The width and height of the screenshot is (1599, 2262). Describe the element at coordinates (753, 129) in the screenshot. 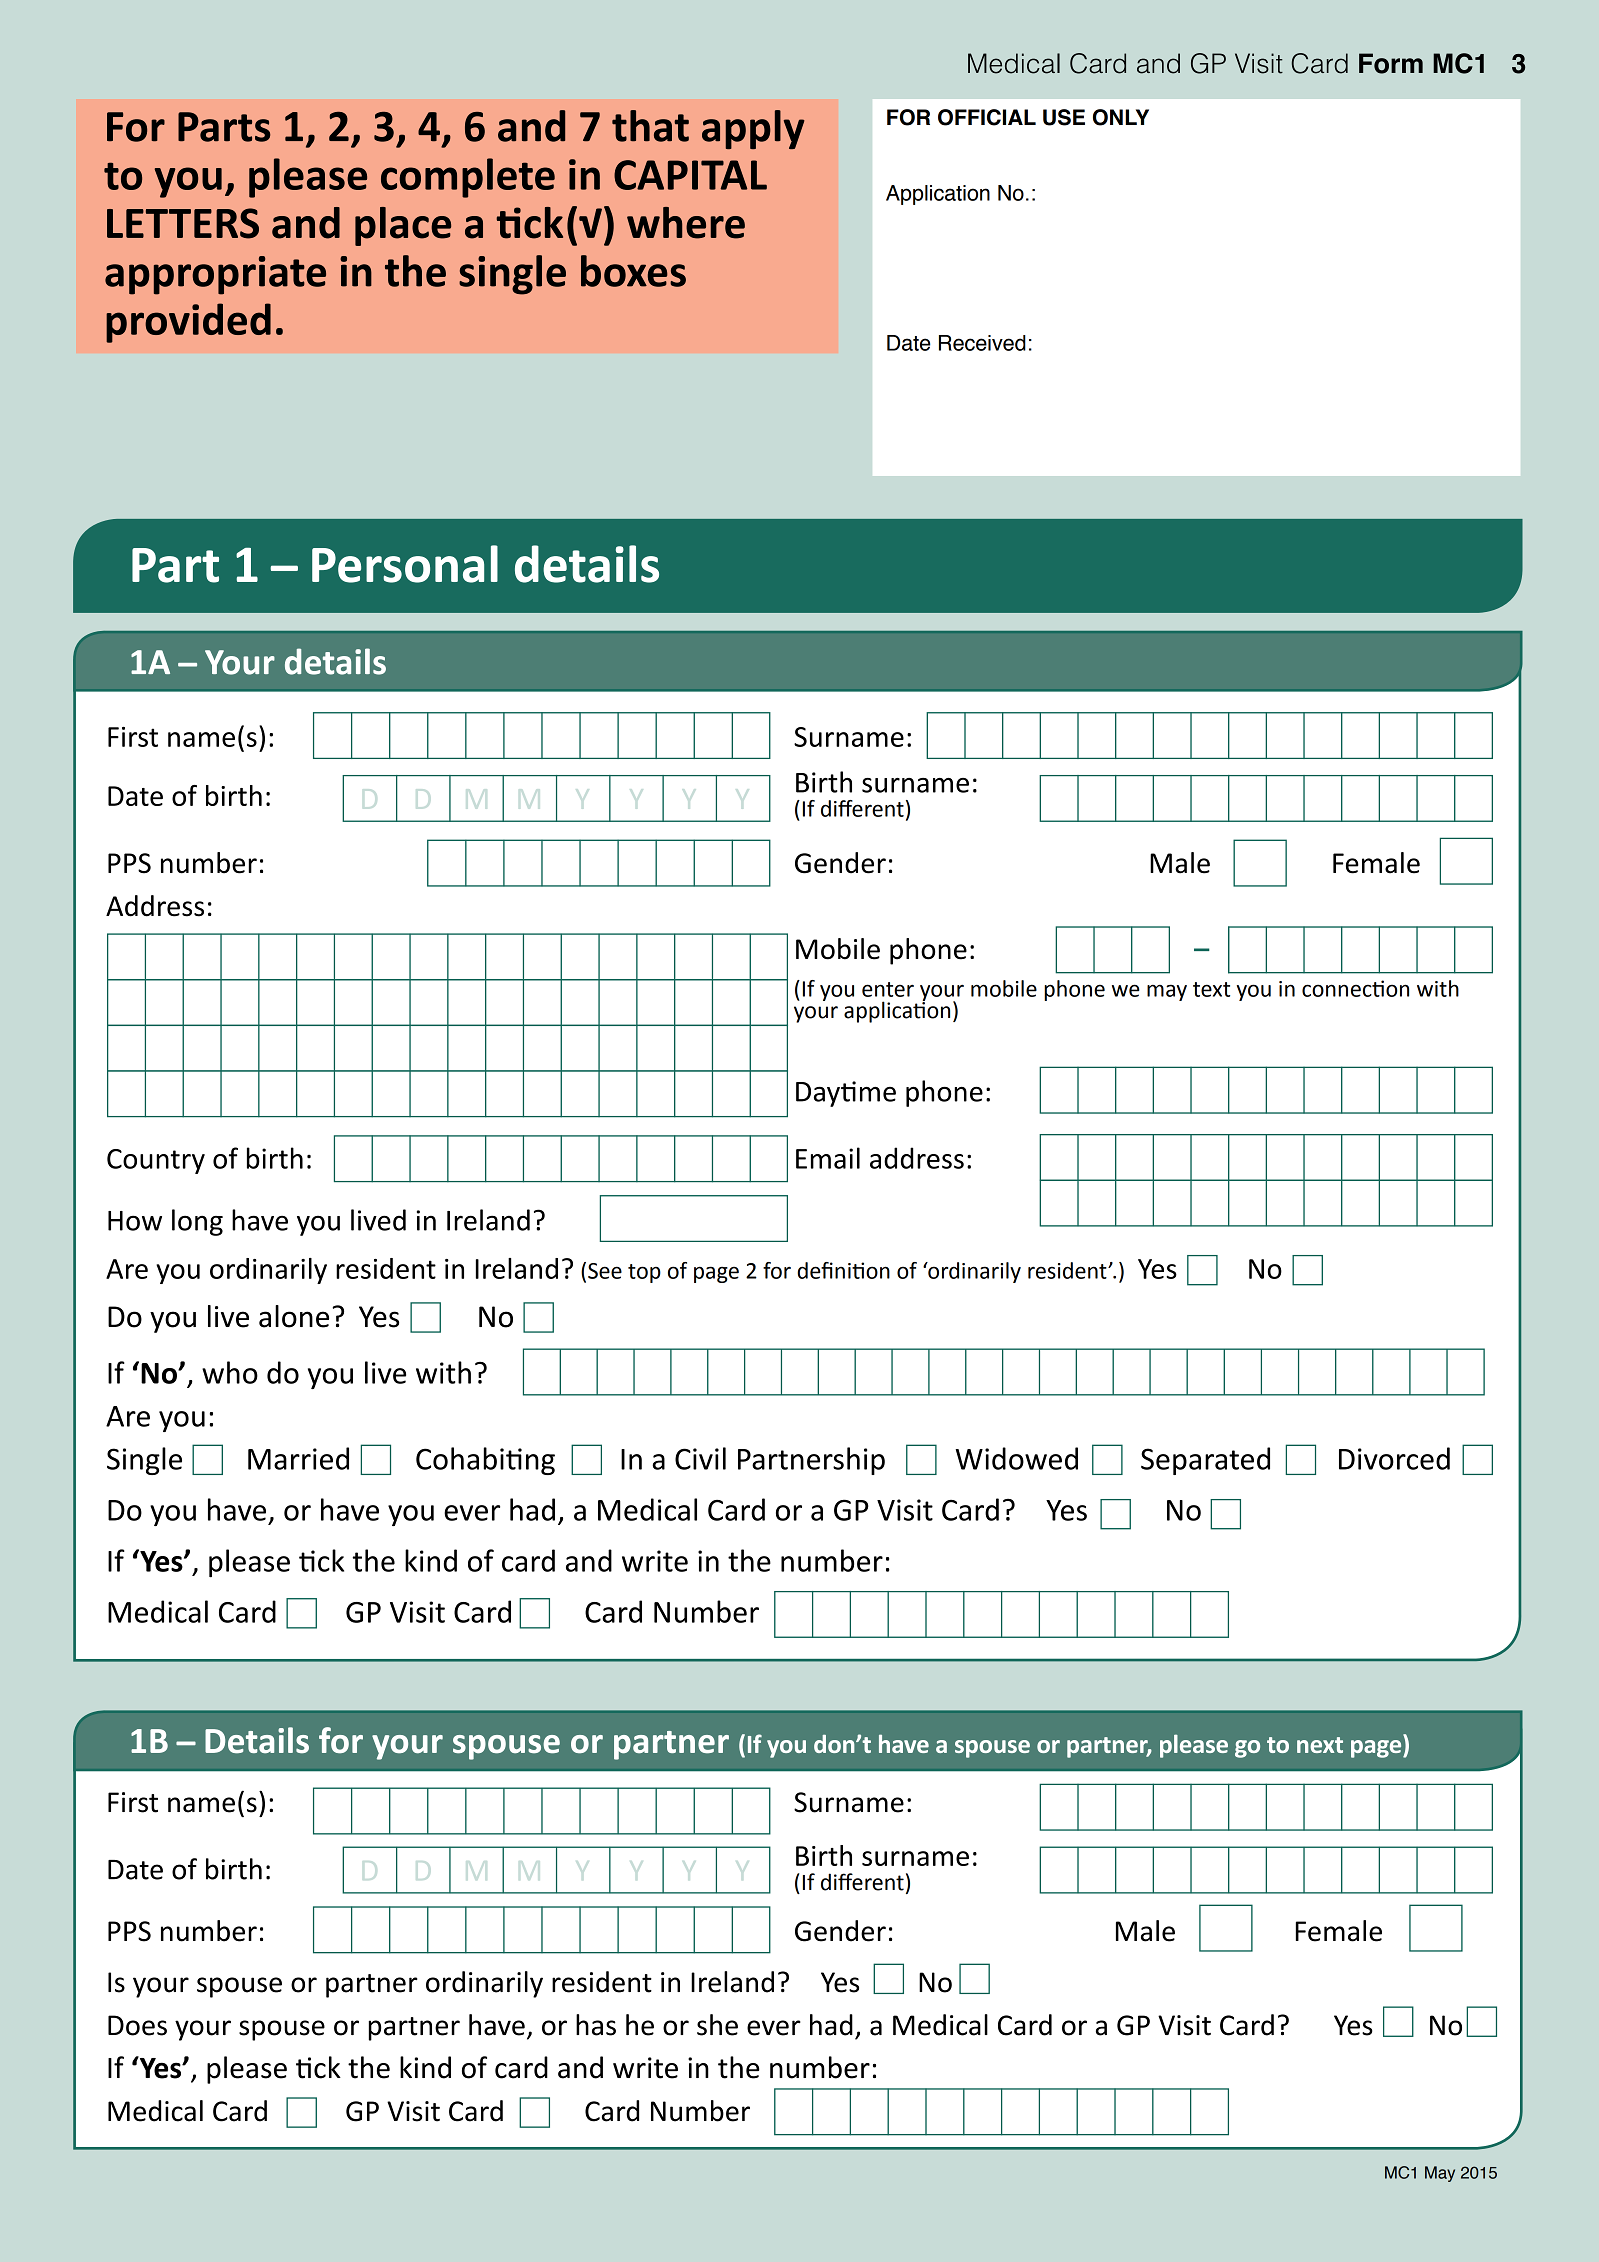

I see `apply` at that location.
